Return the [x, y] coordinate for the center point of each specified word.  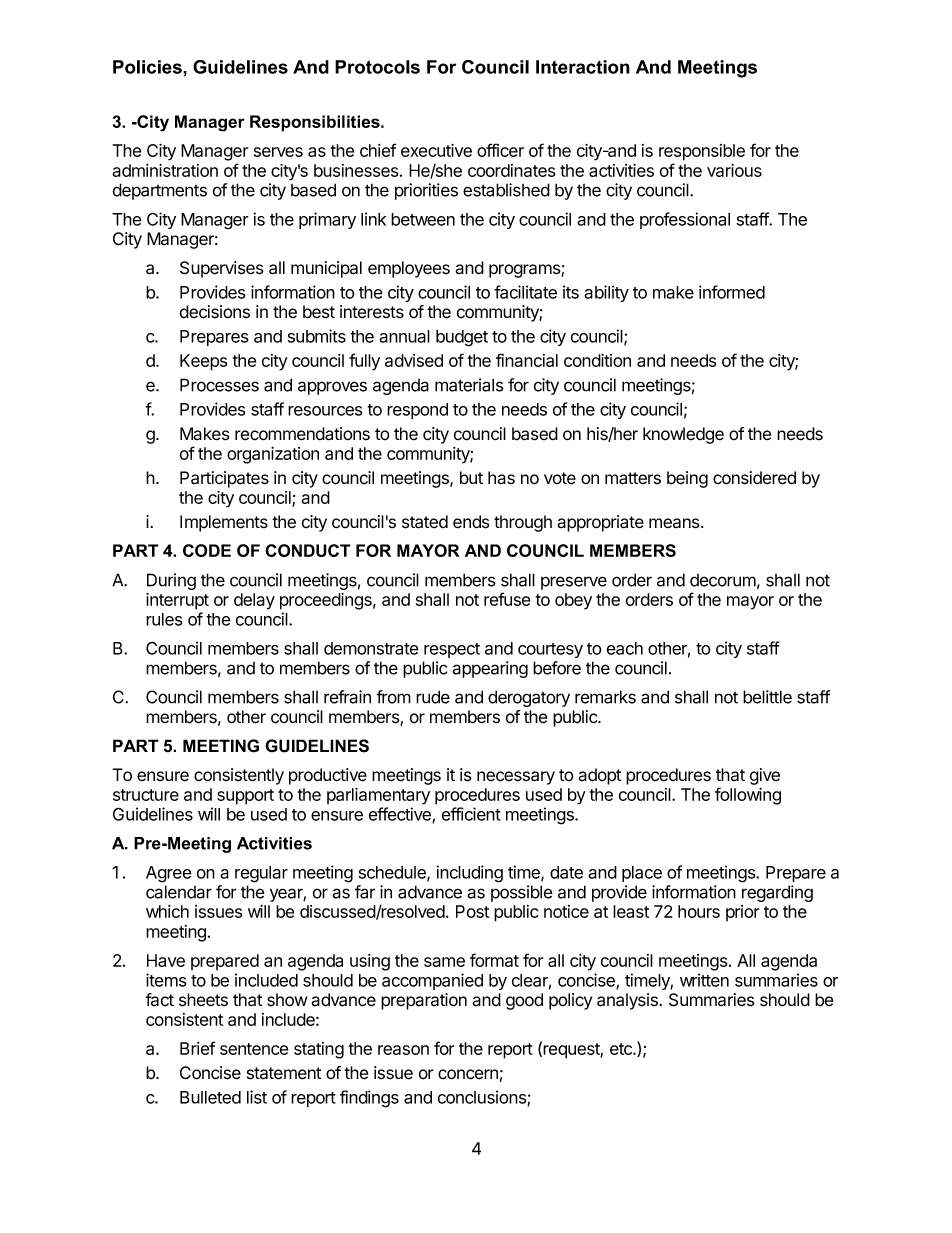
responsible [702, 152]
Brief [197, 1048]
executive [436, 150]
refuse [507, 599]
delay [254, 601]
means [675, 523]
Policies [148, 67]
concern [468, 1074]
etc [622, 1049]
